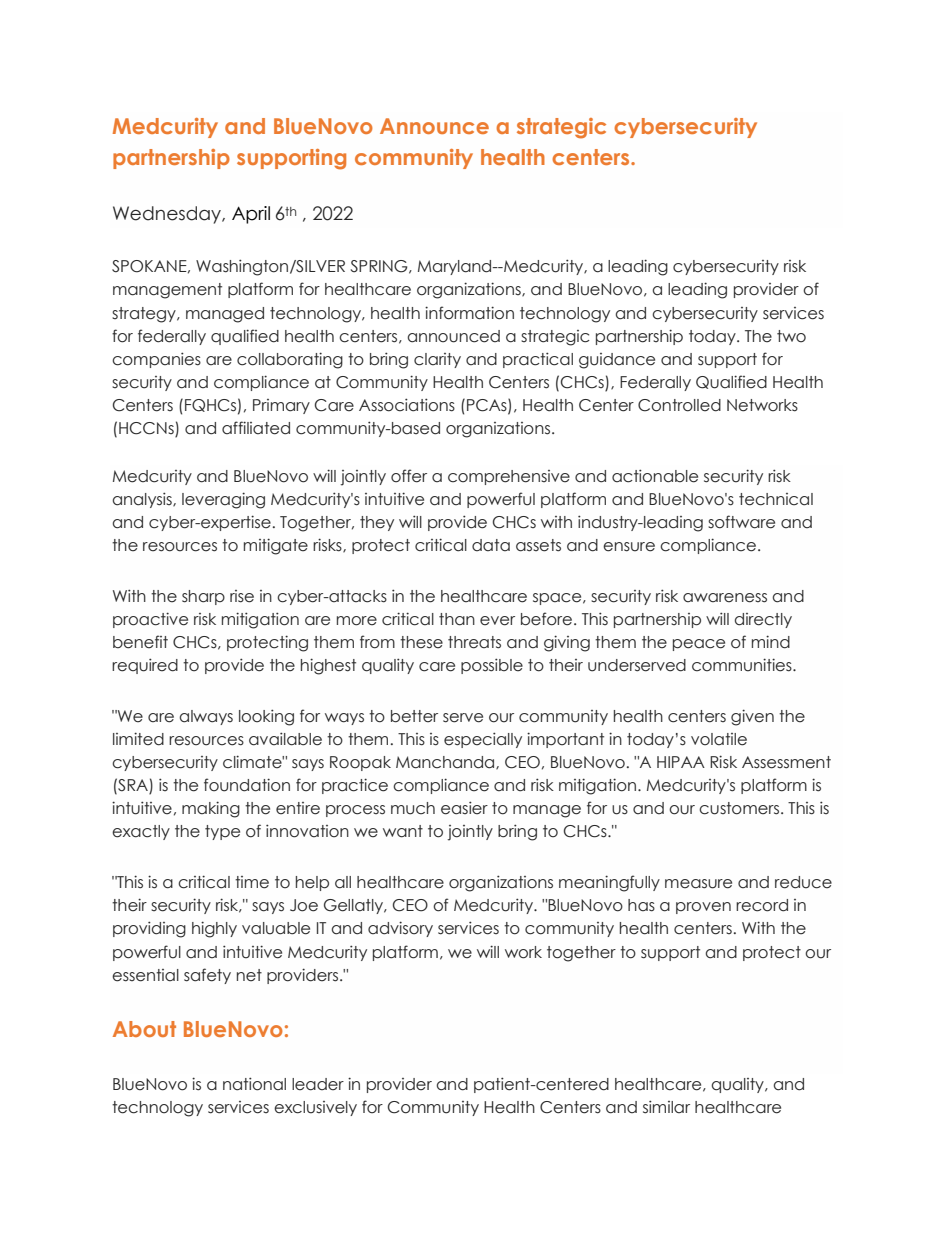 This page has width=952, height=1233. Describe the element at coordinates (743, 665) in the page. I see `communities` at that location.
